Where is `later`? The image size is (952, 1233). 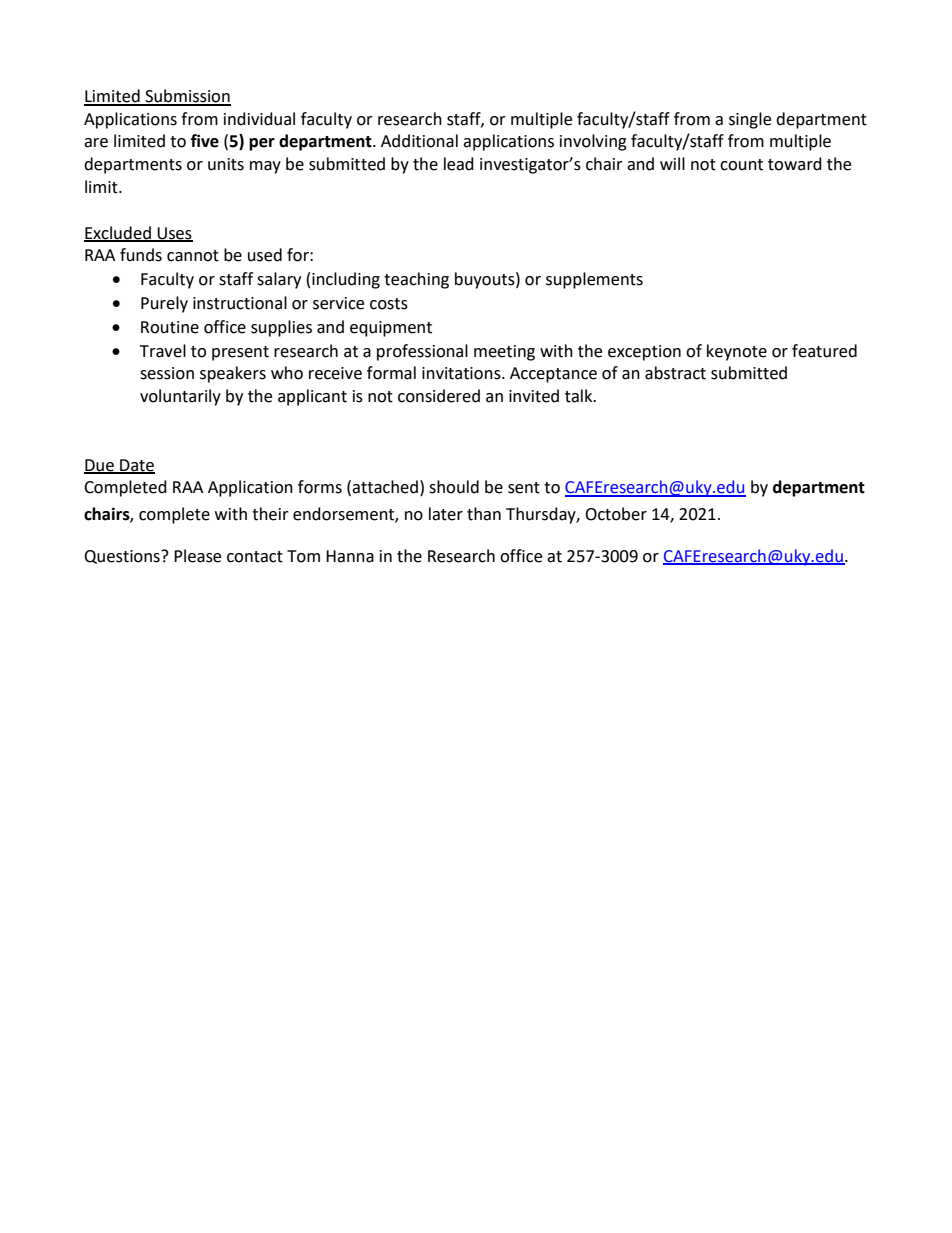
later is located at coordinates (446, 514).
